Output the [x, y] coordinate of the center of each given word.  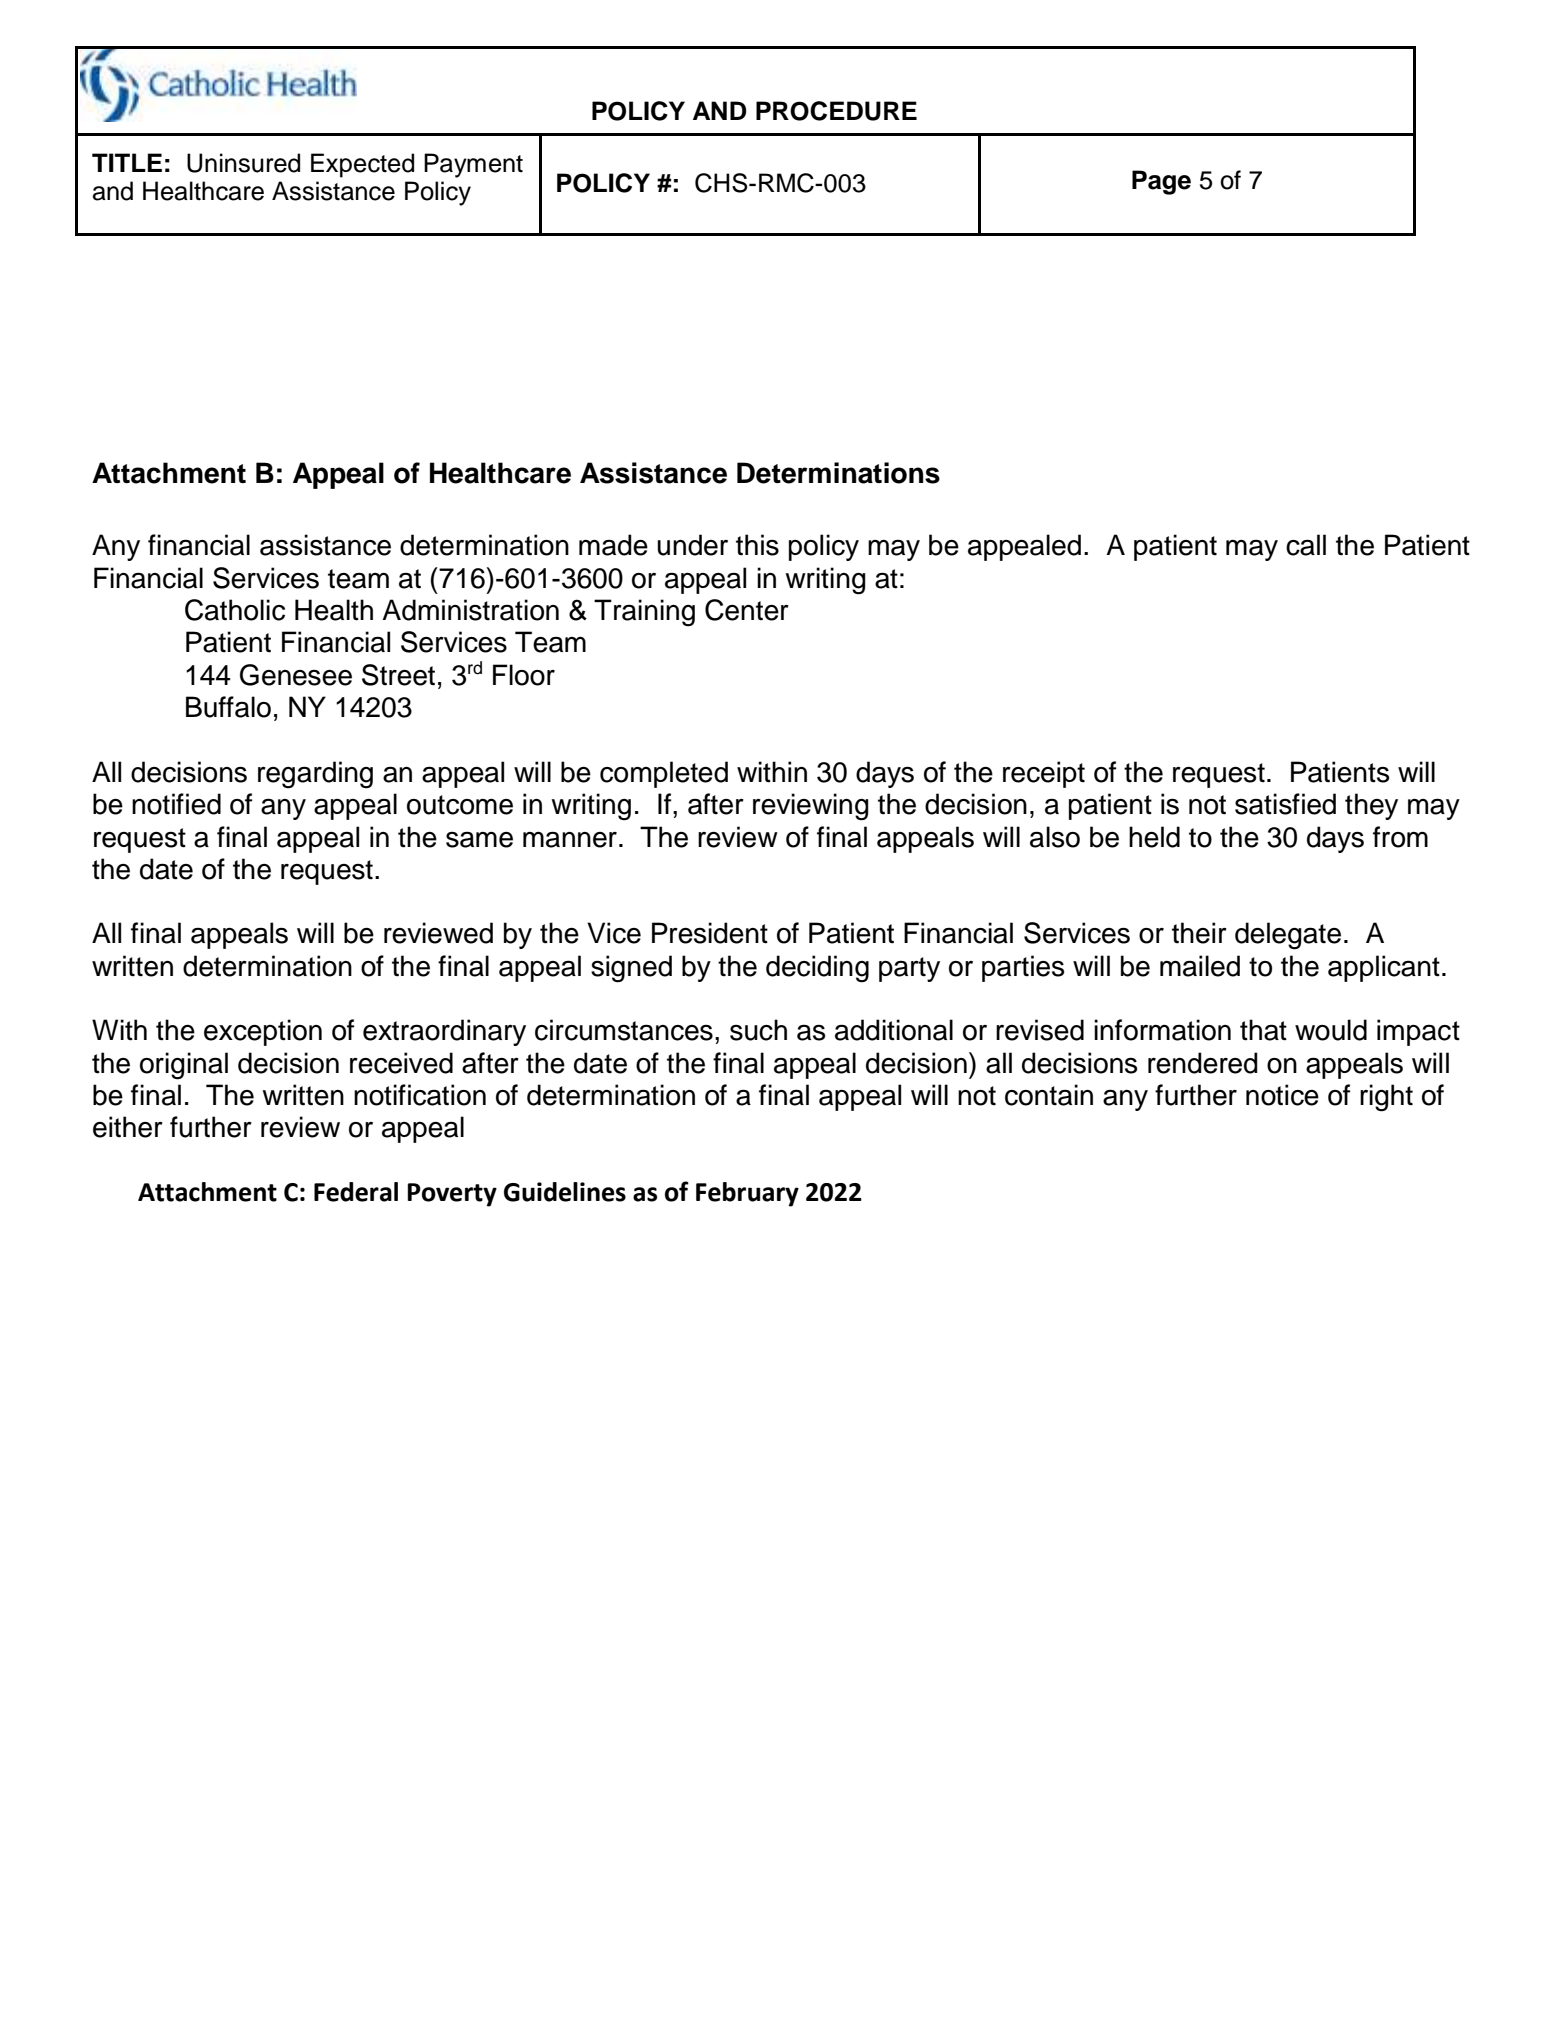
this [757, 545]
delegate [1288, 936]
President [710, 933]
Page [1161, 182]
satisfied [1285, 804]
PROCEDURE [836, 111]
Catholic [235, 610]
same [479, 840]
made [613, 545]
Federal [356, 1192]
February [747, 1194]
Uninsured [243, 163]
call [1306, 545]
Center [747, 610]
